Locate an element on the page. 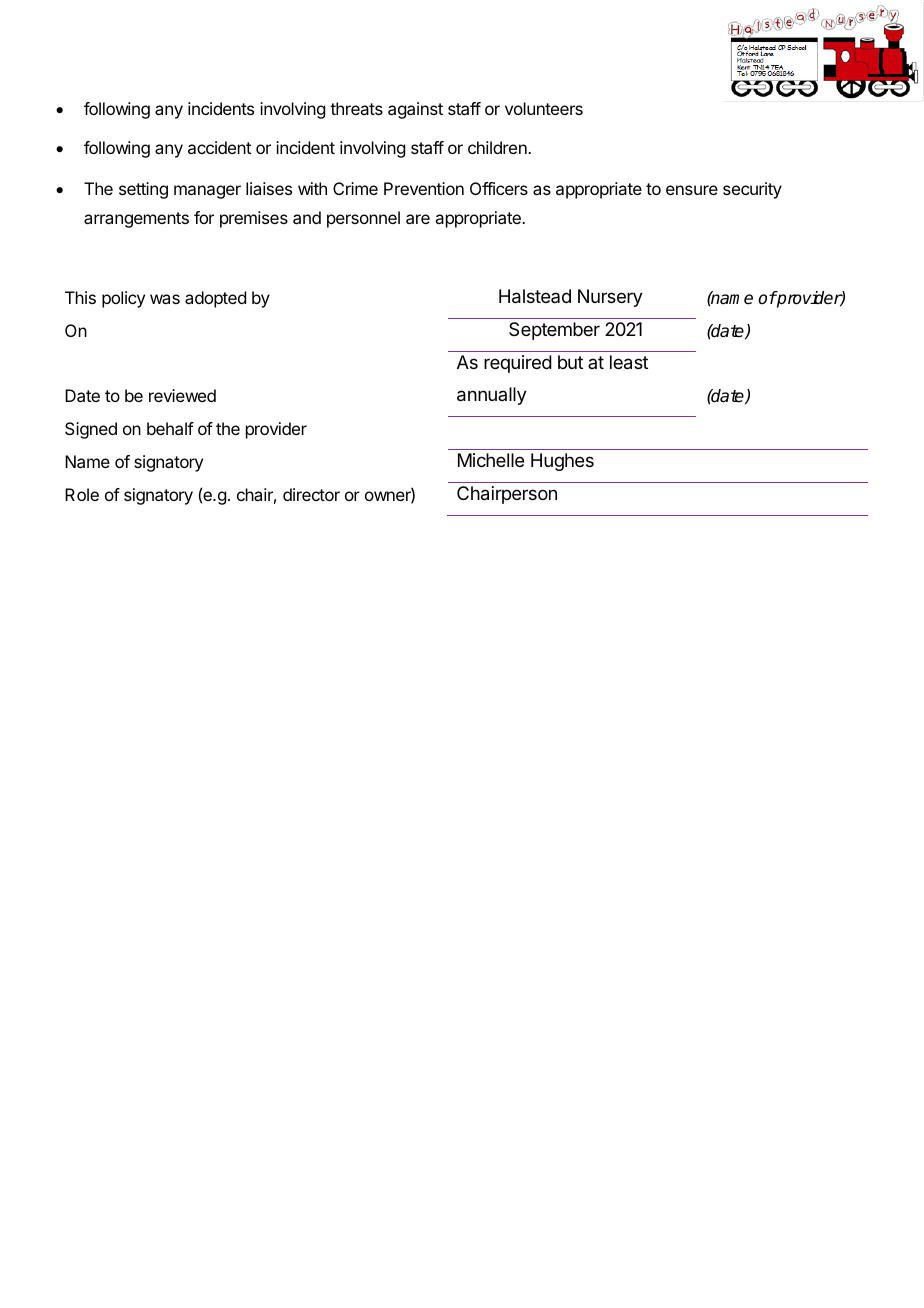  required is located at coordinates (518, 364).
